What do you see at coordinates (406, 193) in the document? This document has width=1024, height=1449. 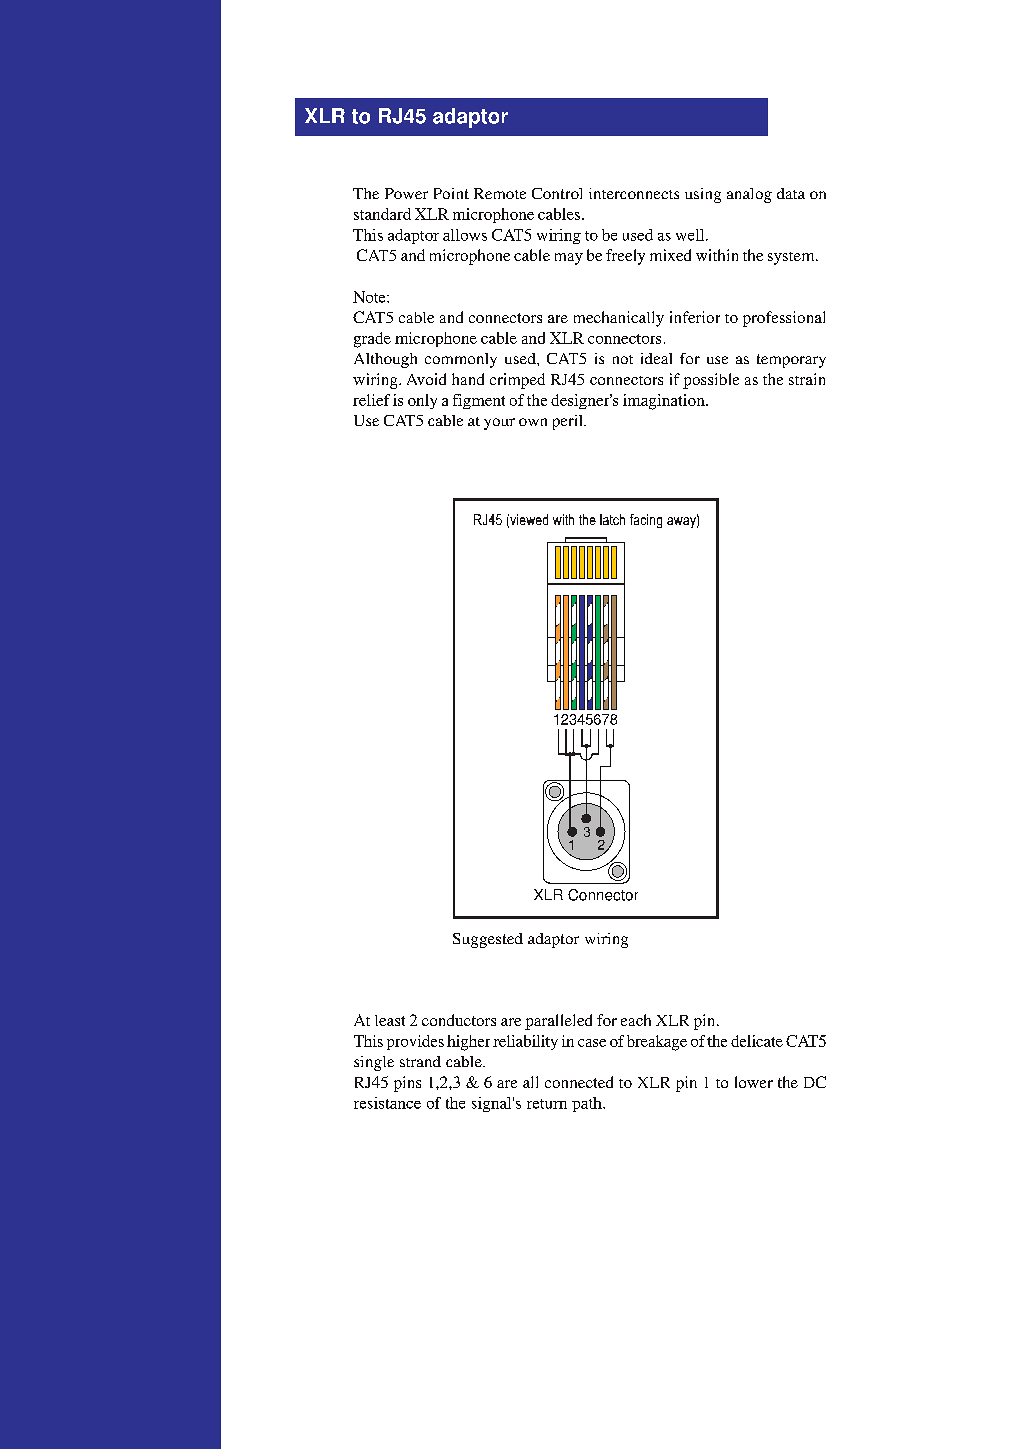 I see `Power` at bounding box center [406, 193].
